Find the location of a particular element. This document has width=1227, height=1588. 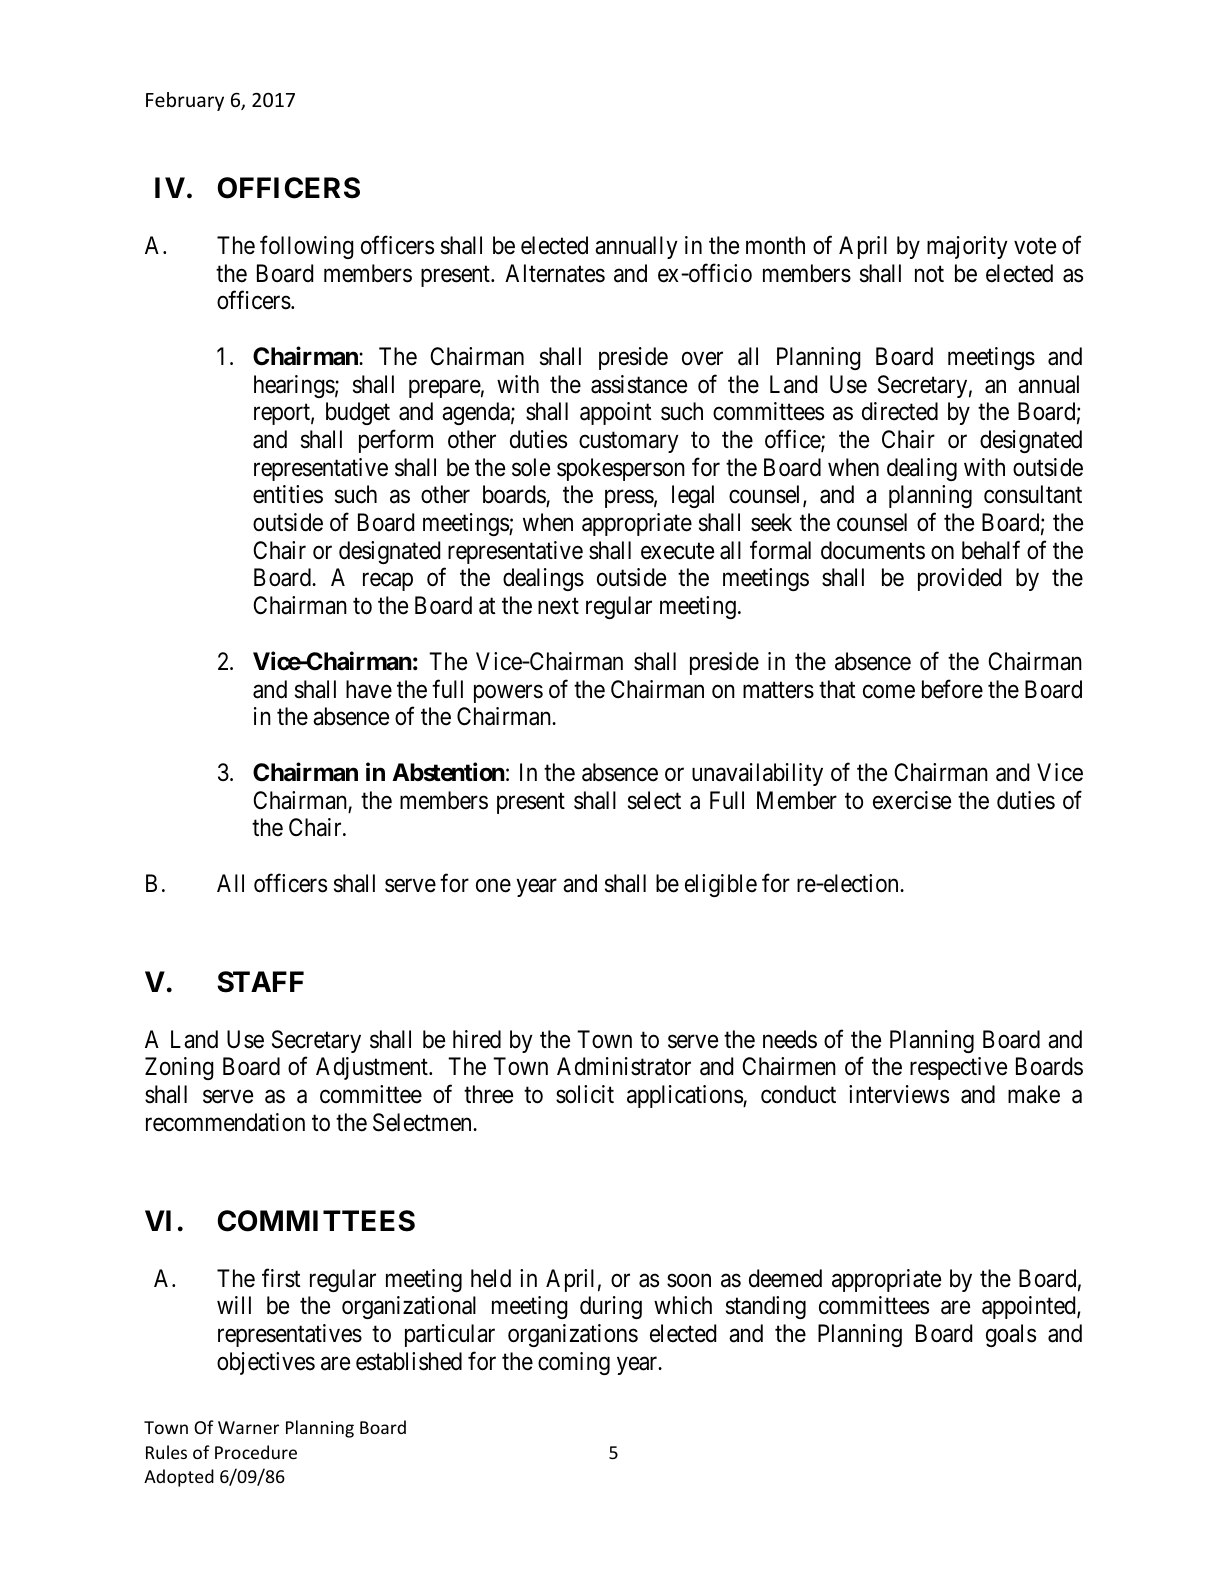

have is located at coordinates (369, 689).
